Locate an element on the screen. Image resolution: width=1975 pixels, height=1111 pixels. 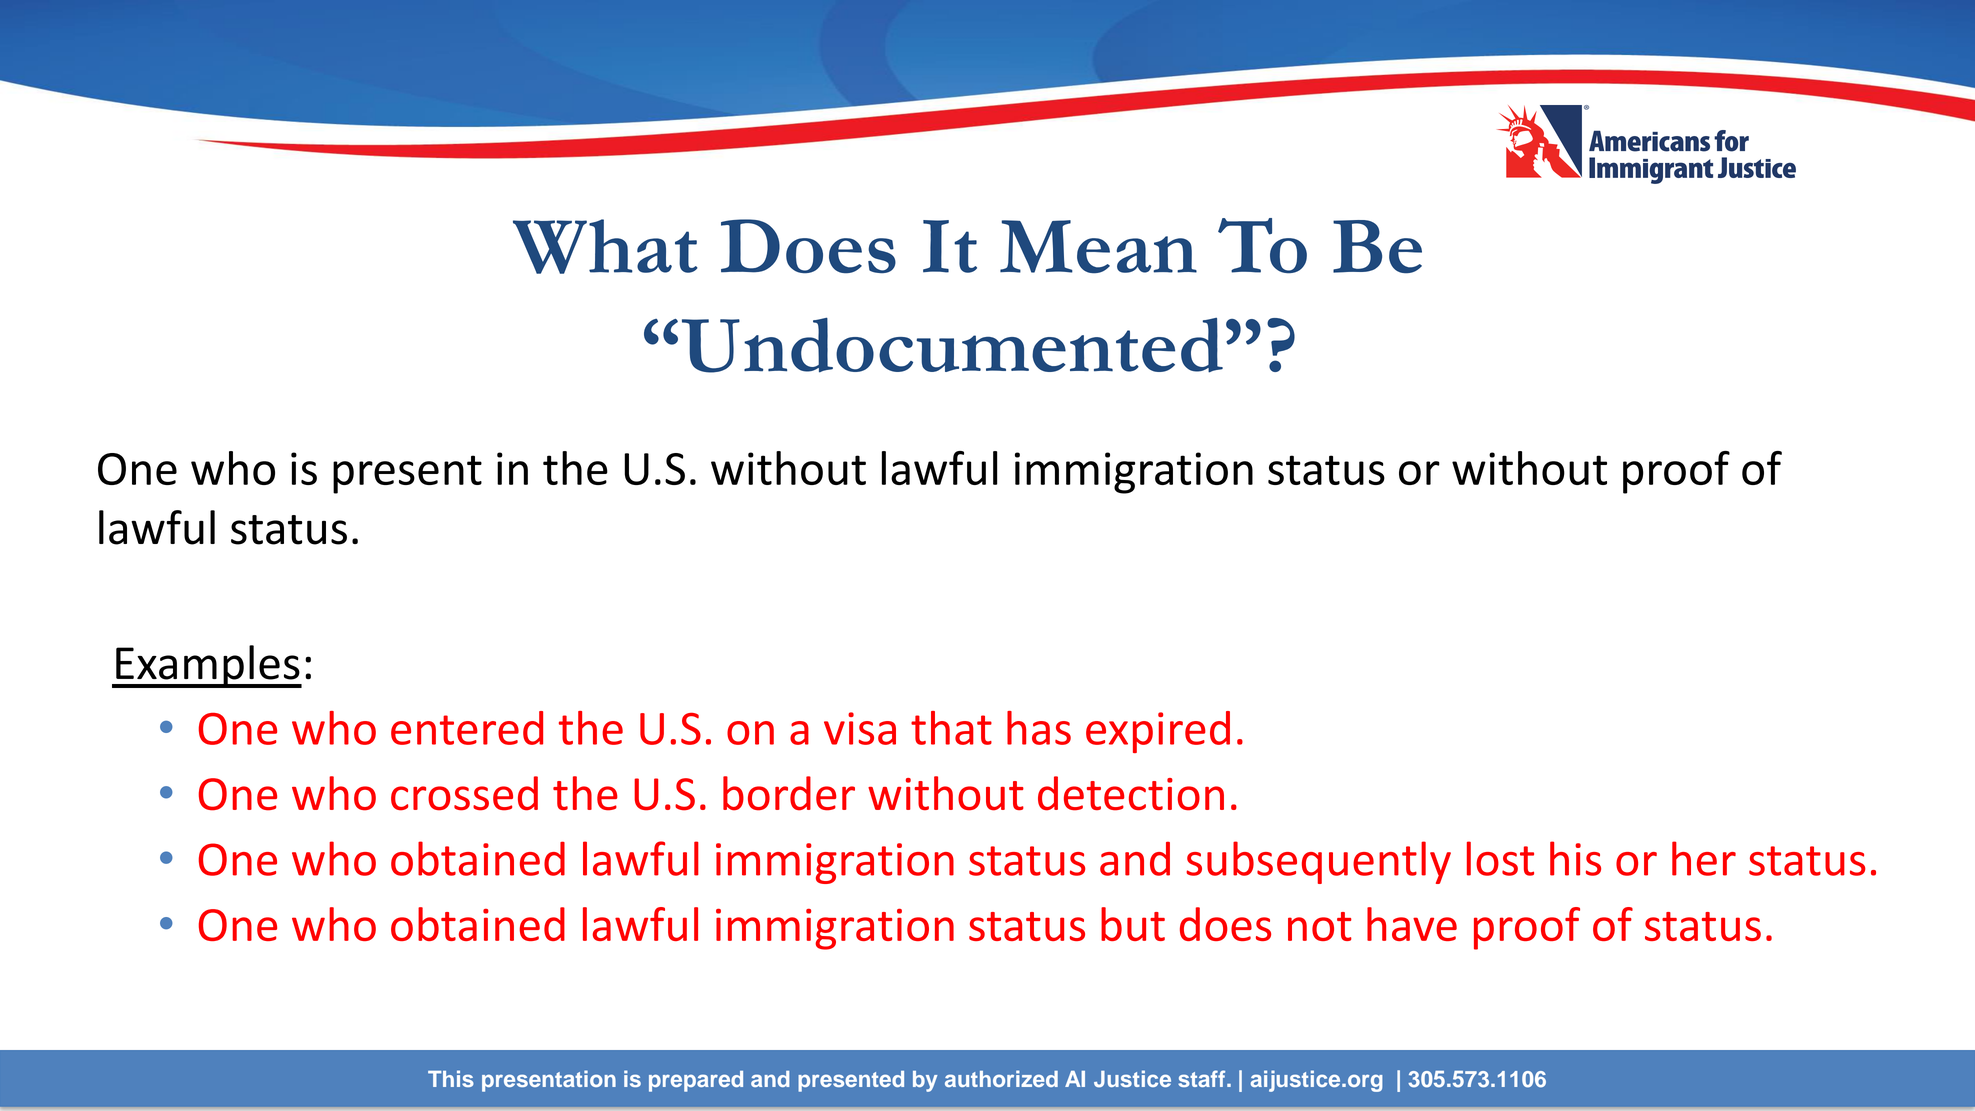
visa is located at coordinates (860, 728).
